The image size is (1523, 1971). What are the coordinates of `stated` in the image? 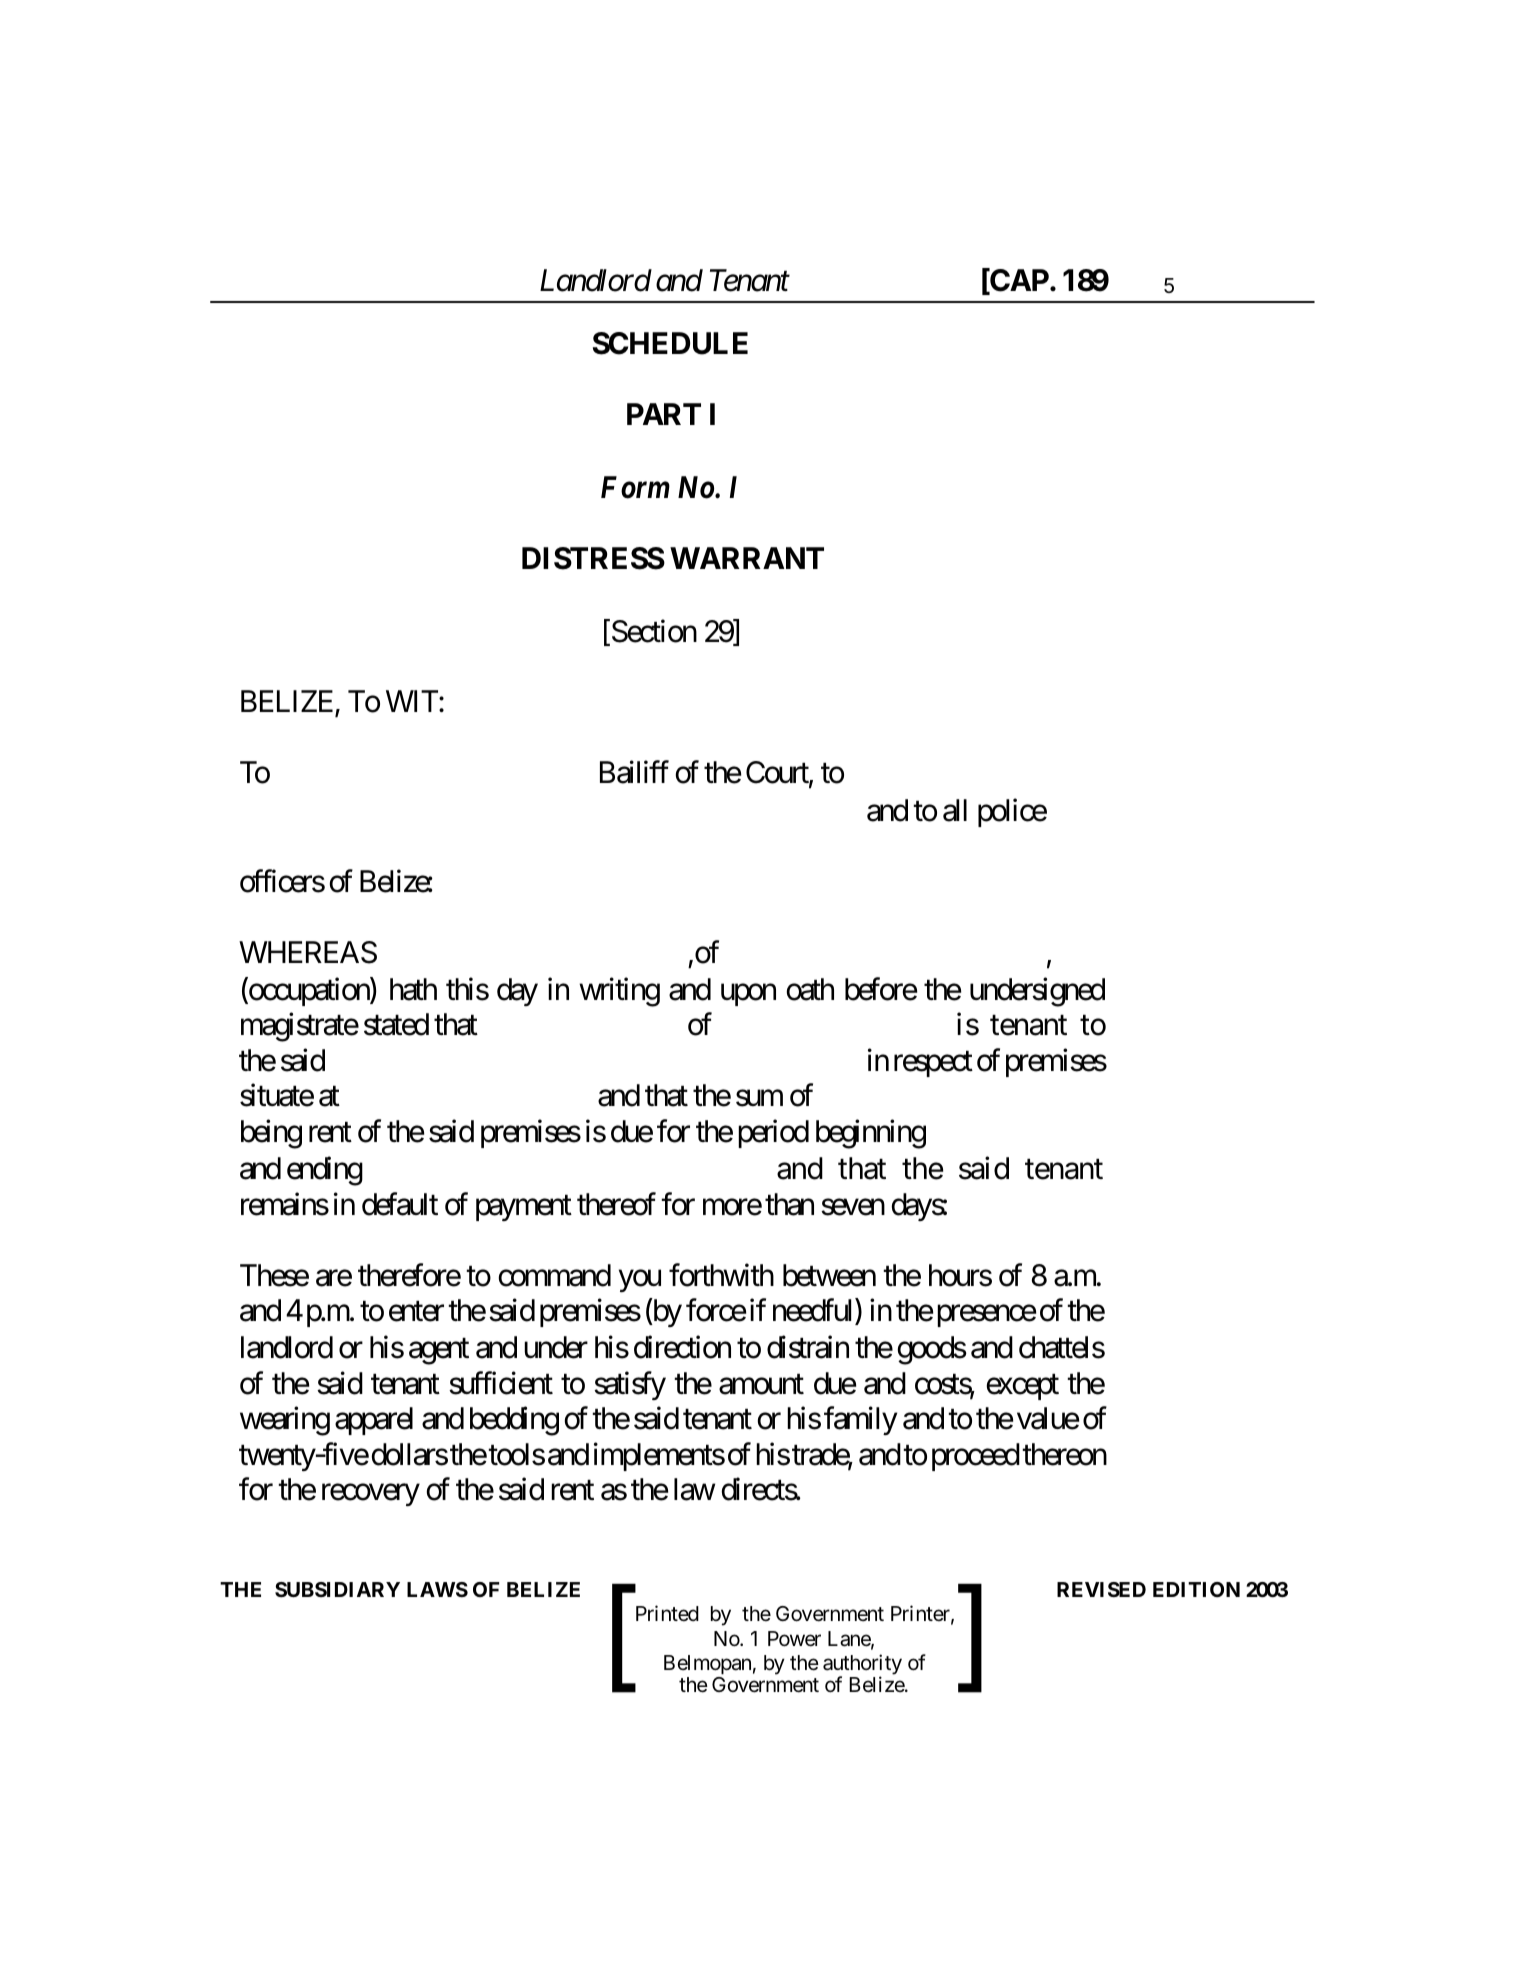 It's located at (396, 1024).
